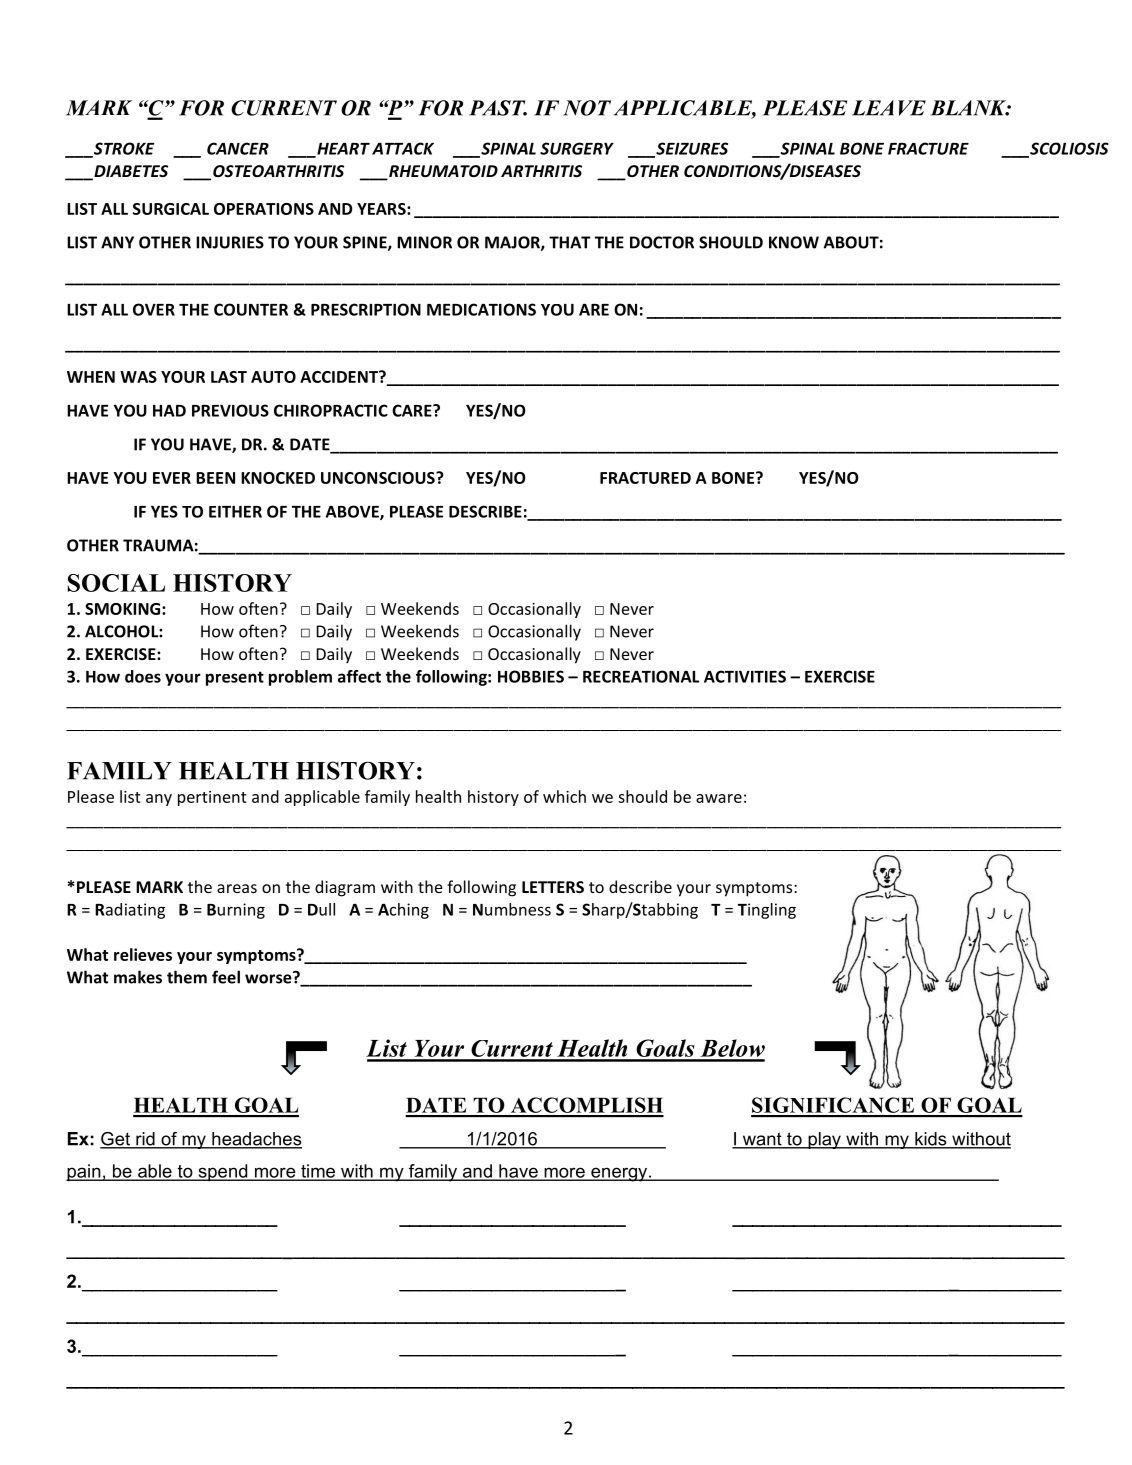 The width and height of the document is (1132, 1465). I want to click on LEAVE, so click(889, 108).
